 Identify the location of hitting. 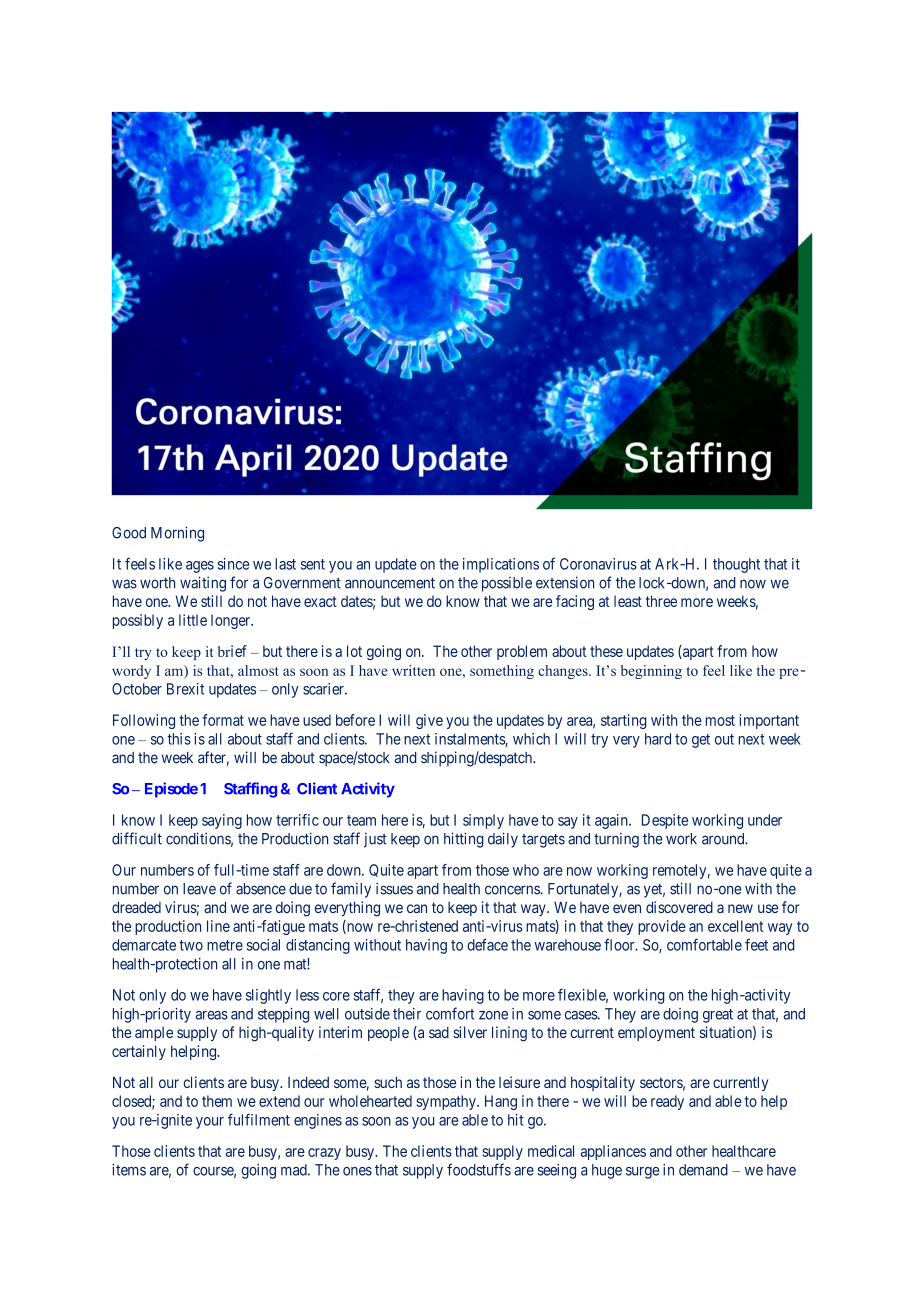
(464, 840).
